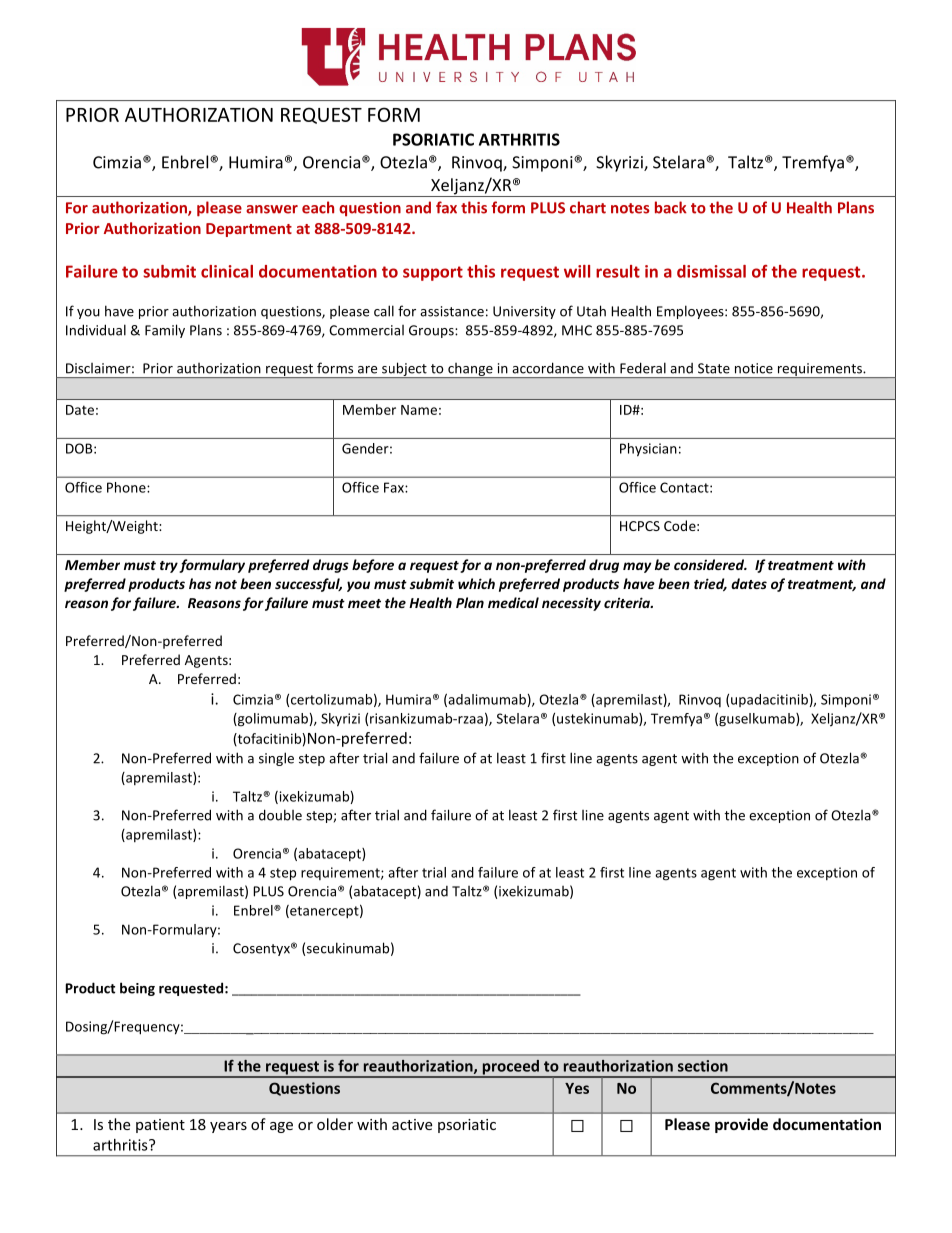 Image resolution: width=952 pixels, height=1233 pixels. Describe the element at coordinates (433, 273) in the screenshot. I see `support` at that location.
